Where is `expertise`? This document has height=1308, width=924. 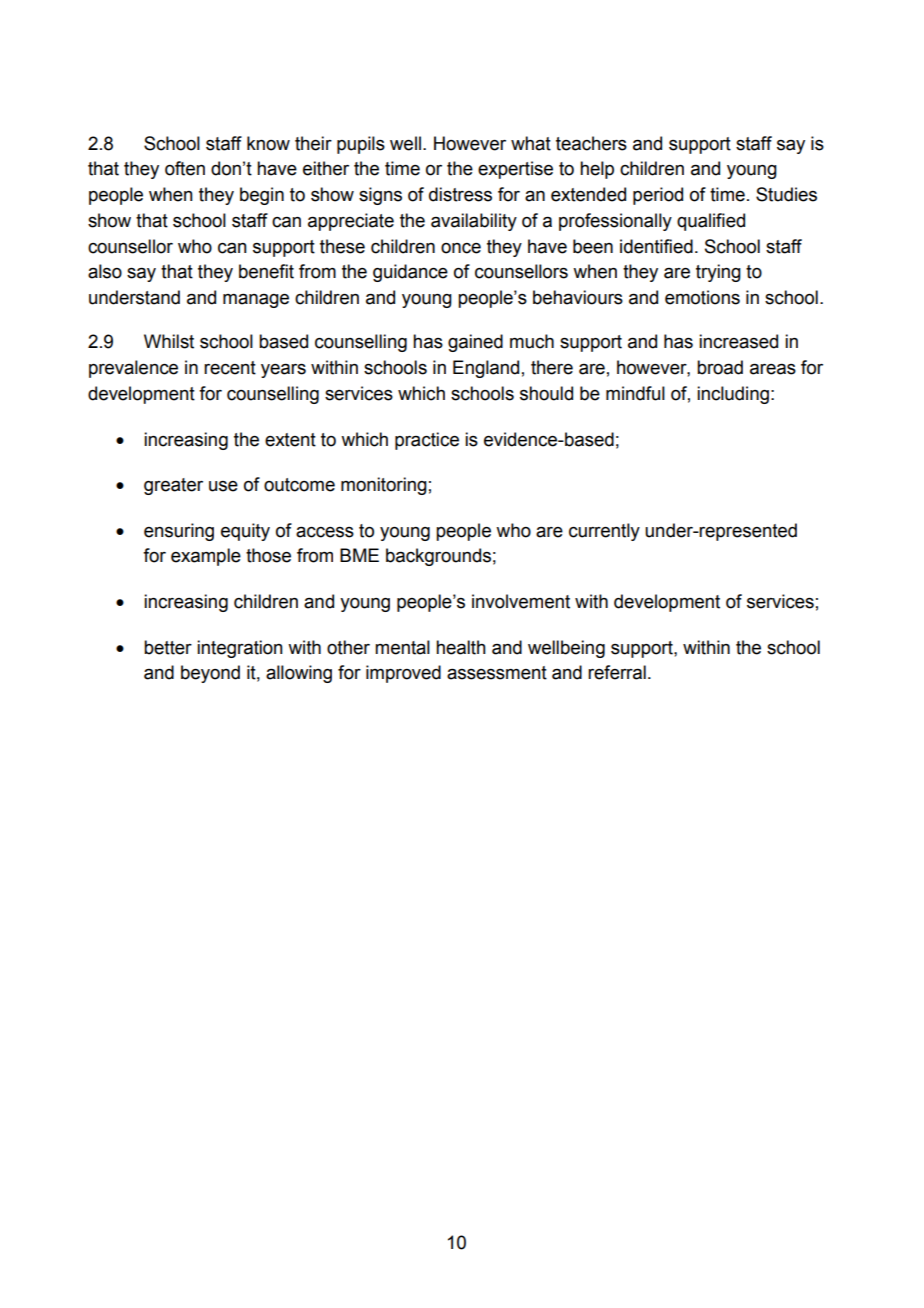 expertise is located at coordinates (515, 170).
